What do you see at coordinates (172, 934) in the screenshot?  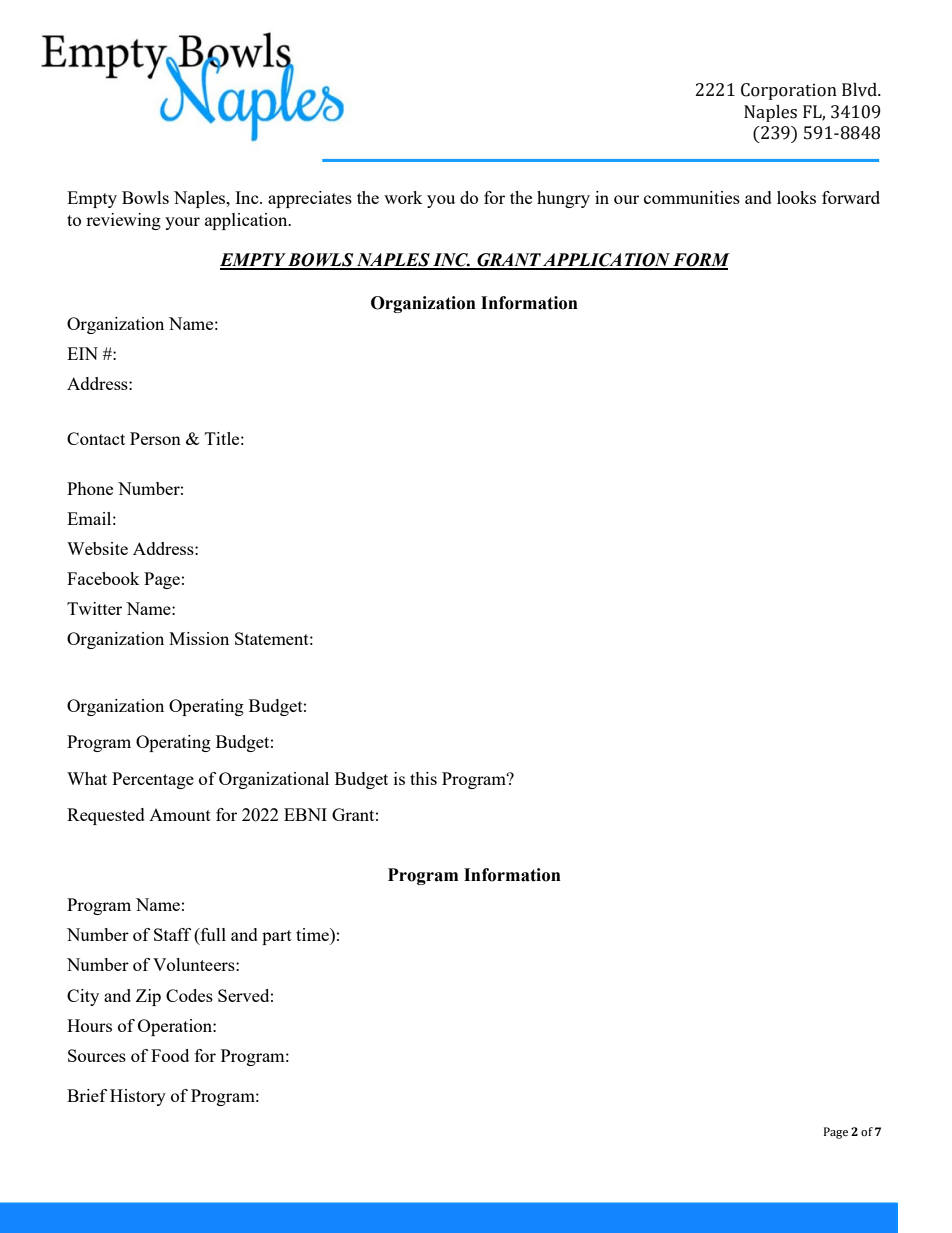 I see `Staff` at bounding box center [172, 934].
